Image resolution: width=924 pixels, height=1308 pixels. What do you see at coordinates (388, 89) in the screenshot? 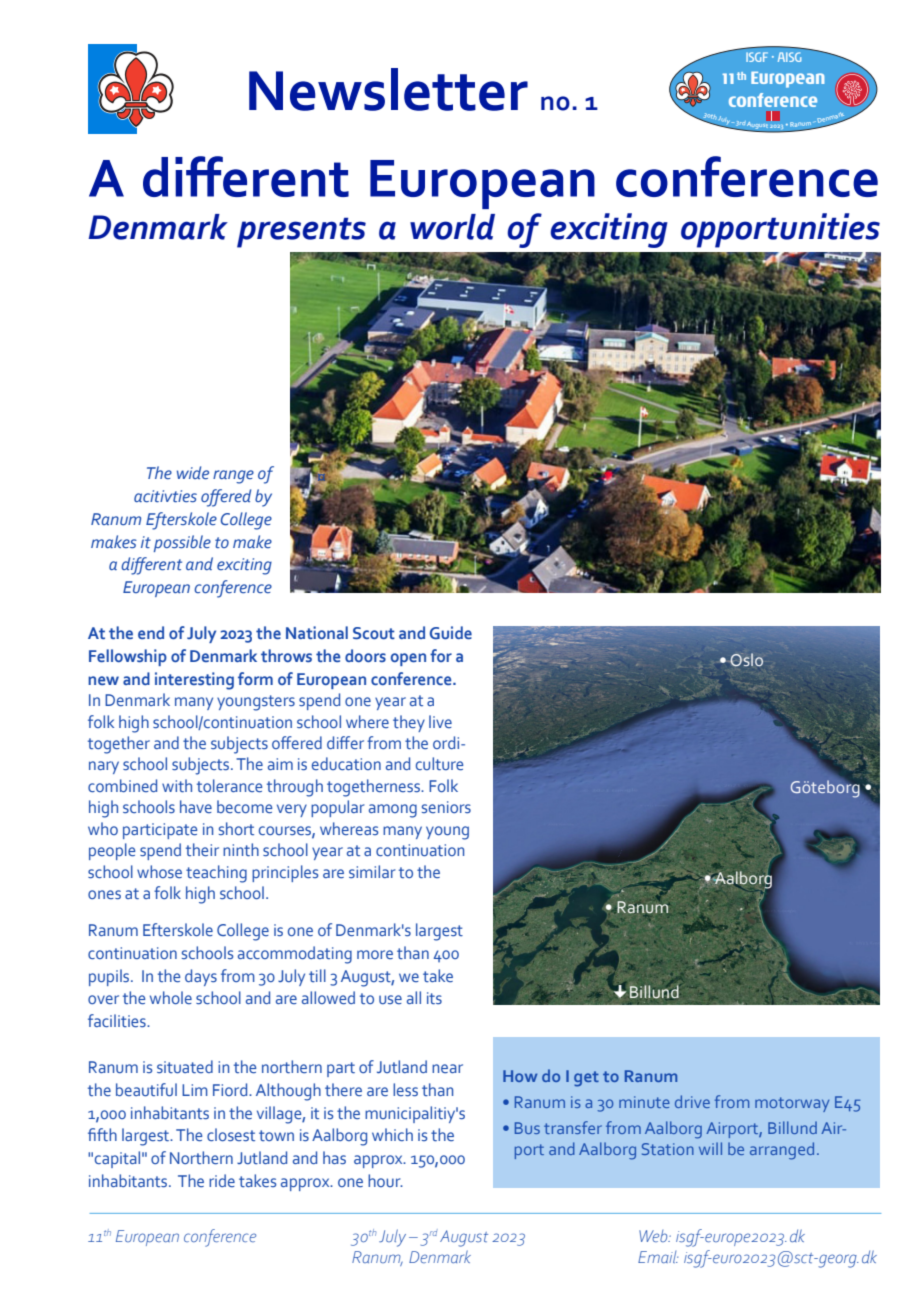
I see `Newsletter` at bounding box center [388, 89].
